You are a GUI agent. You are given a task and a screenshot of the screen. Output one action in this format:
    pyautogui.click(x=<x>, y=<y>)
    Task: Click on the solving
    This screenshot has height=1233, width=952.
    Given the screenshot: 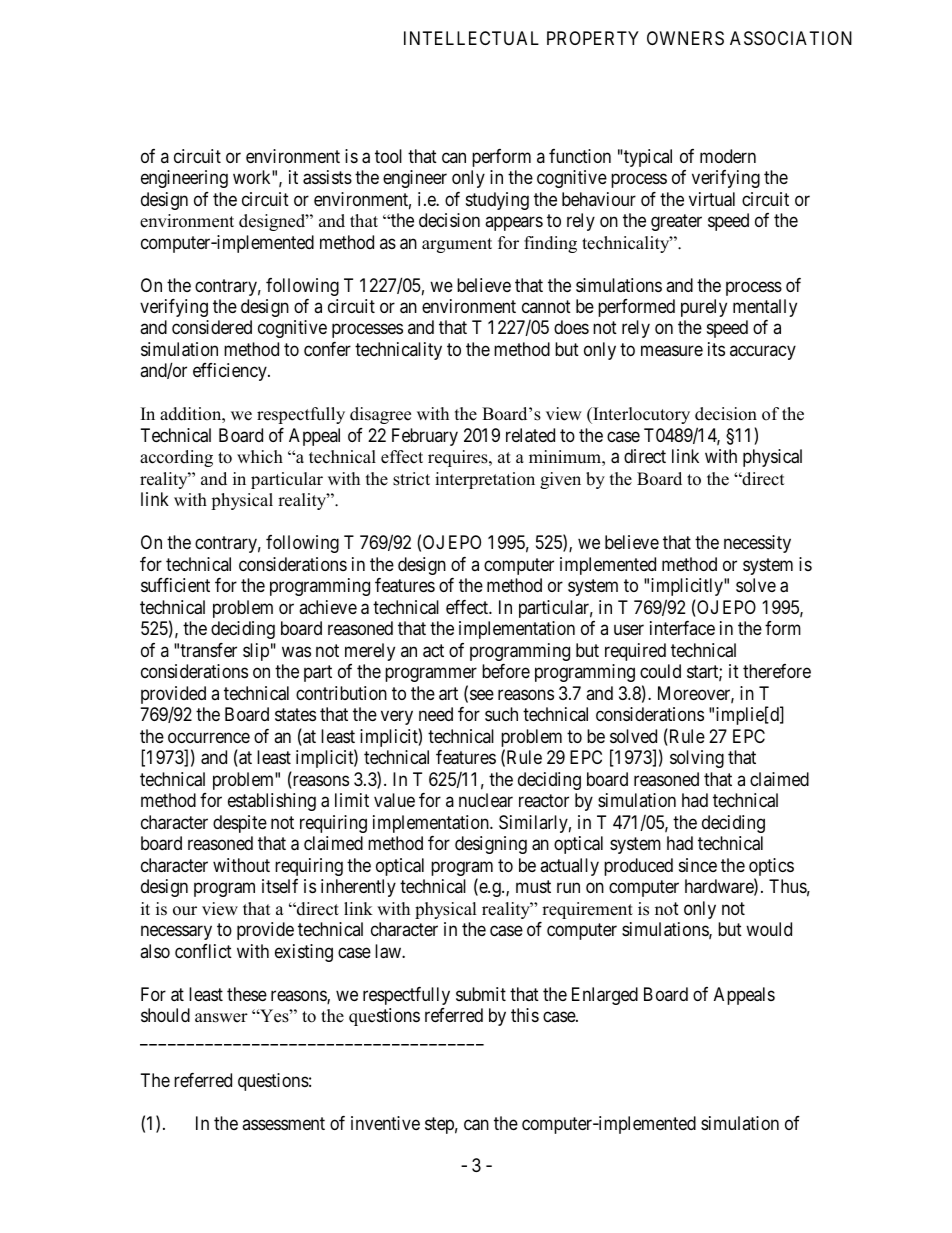 What is the action you would take?
    pyautogui.click(x=697, y=759)
